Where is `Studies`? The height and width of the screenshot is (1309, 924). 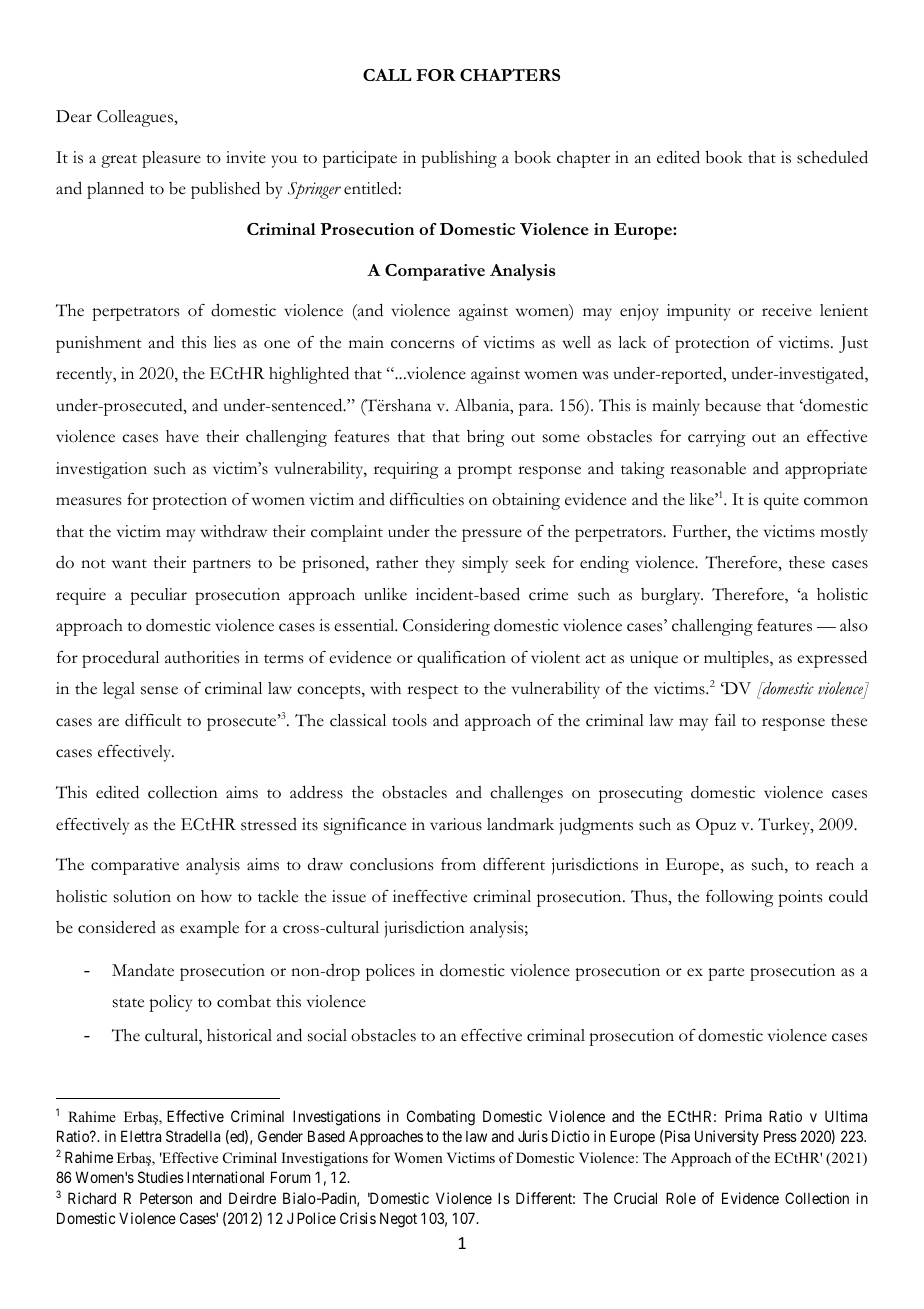
Studies is located at coordinates (161, 1177).
